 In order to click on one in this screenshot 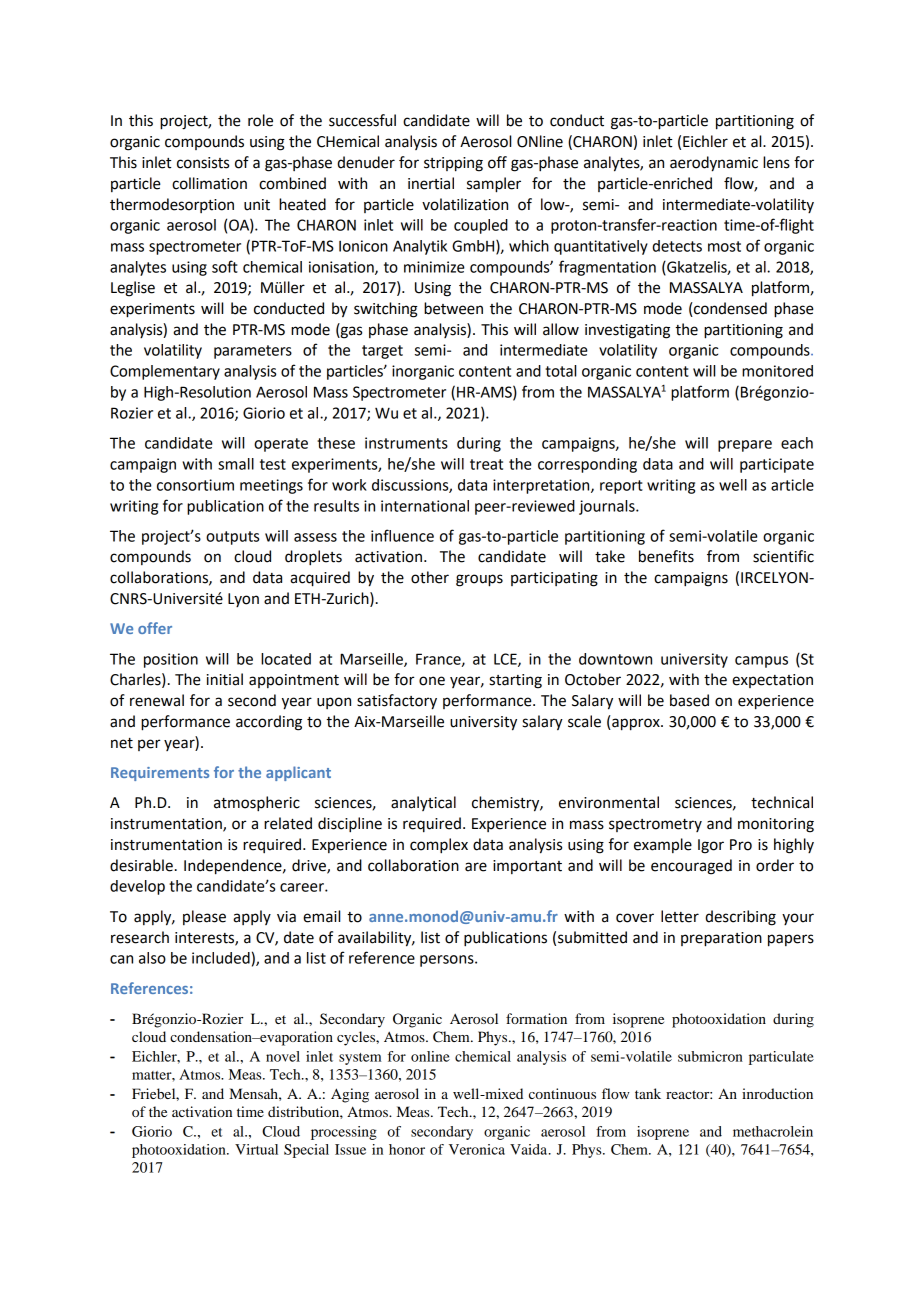, I will do `click(432, 681)`.
